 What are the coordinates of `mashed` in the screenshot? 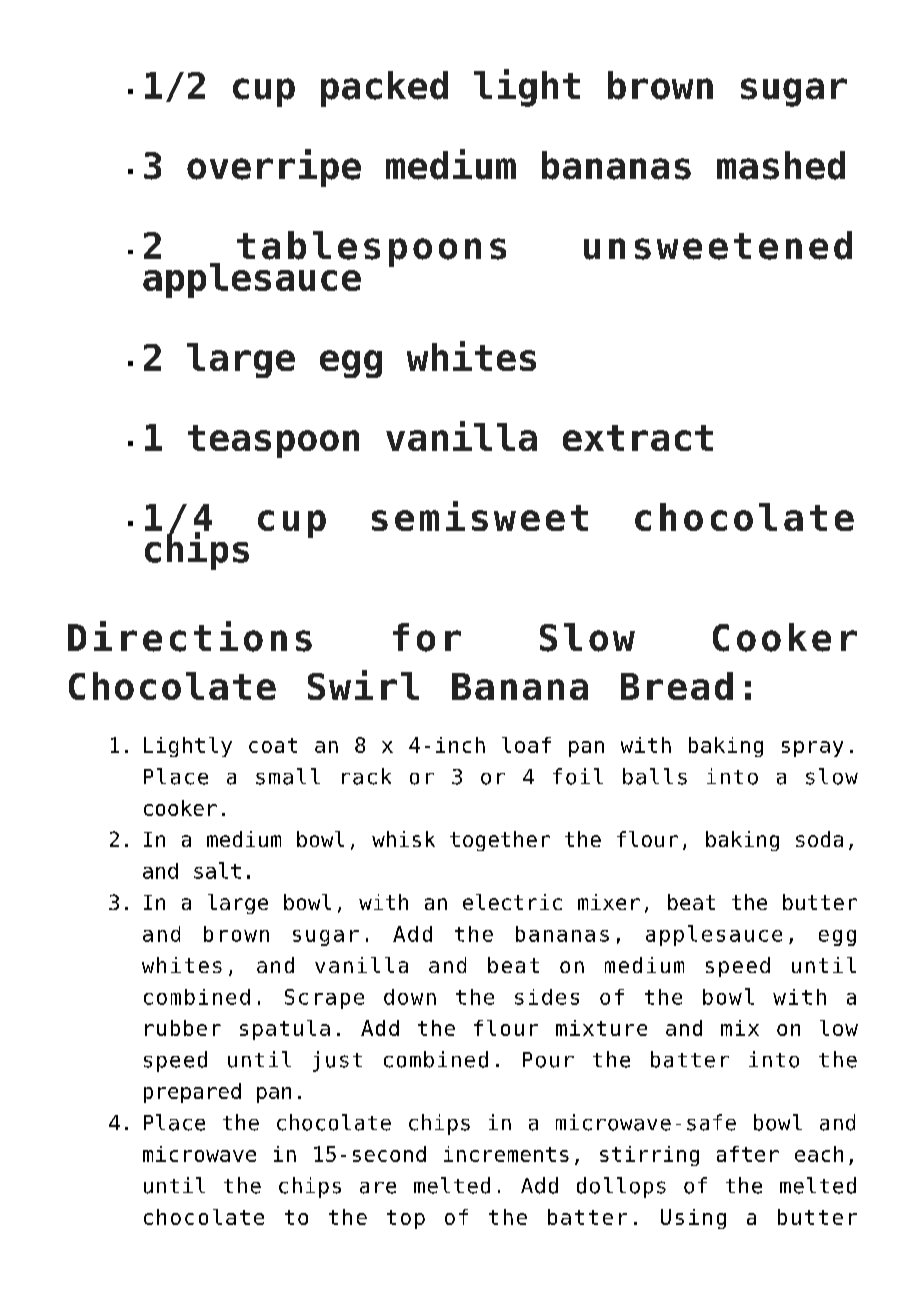 It's located at (781, 165).
